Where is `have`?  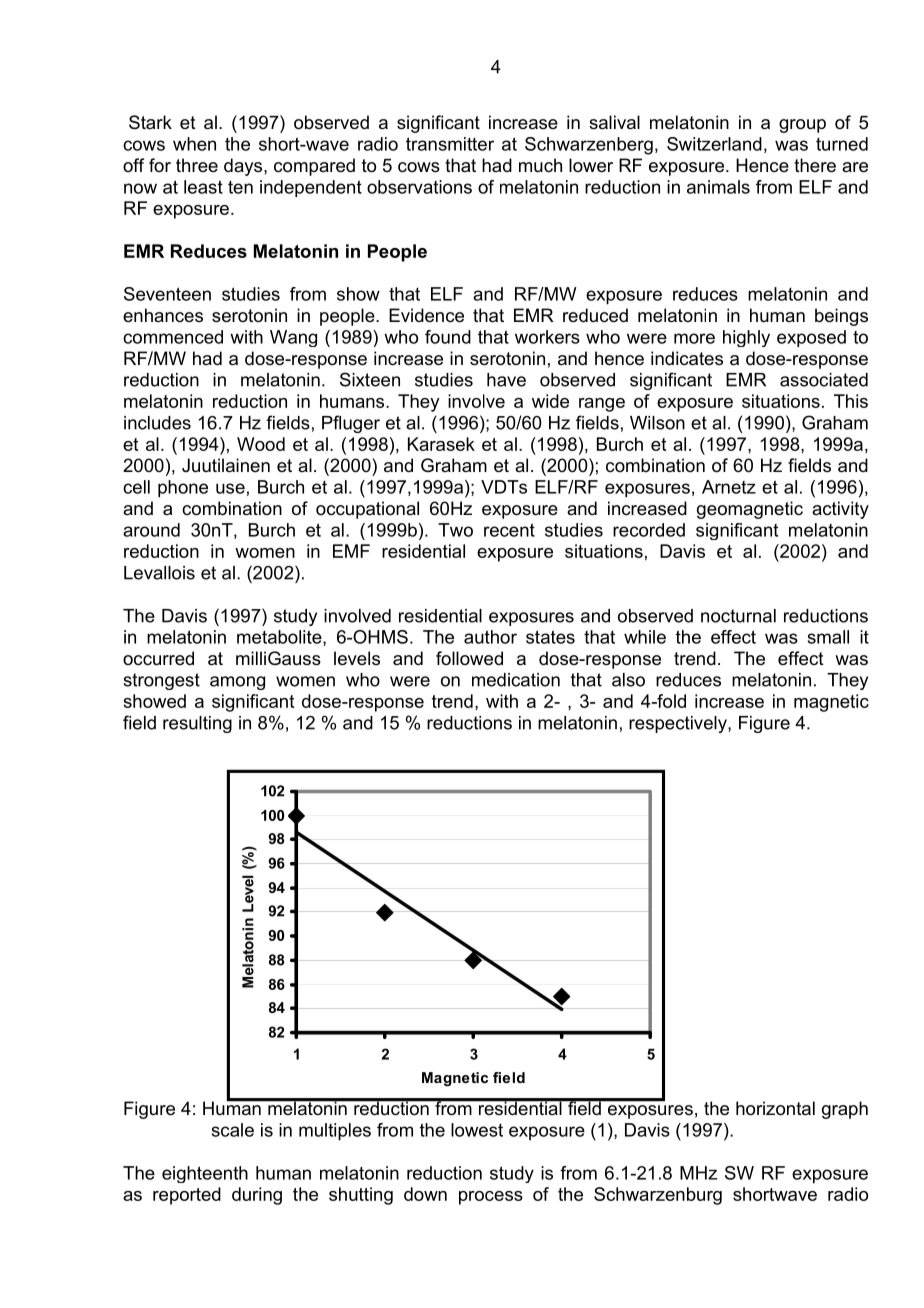 have is located at coordinates (506, 380).
